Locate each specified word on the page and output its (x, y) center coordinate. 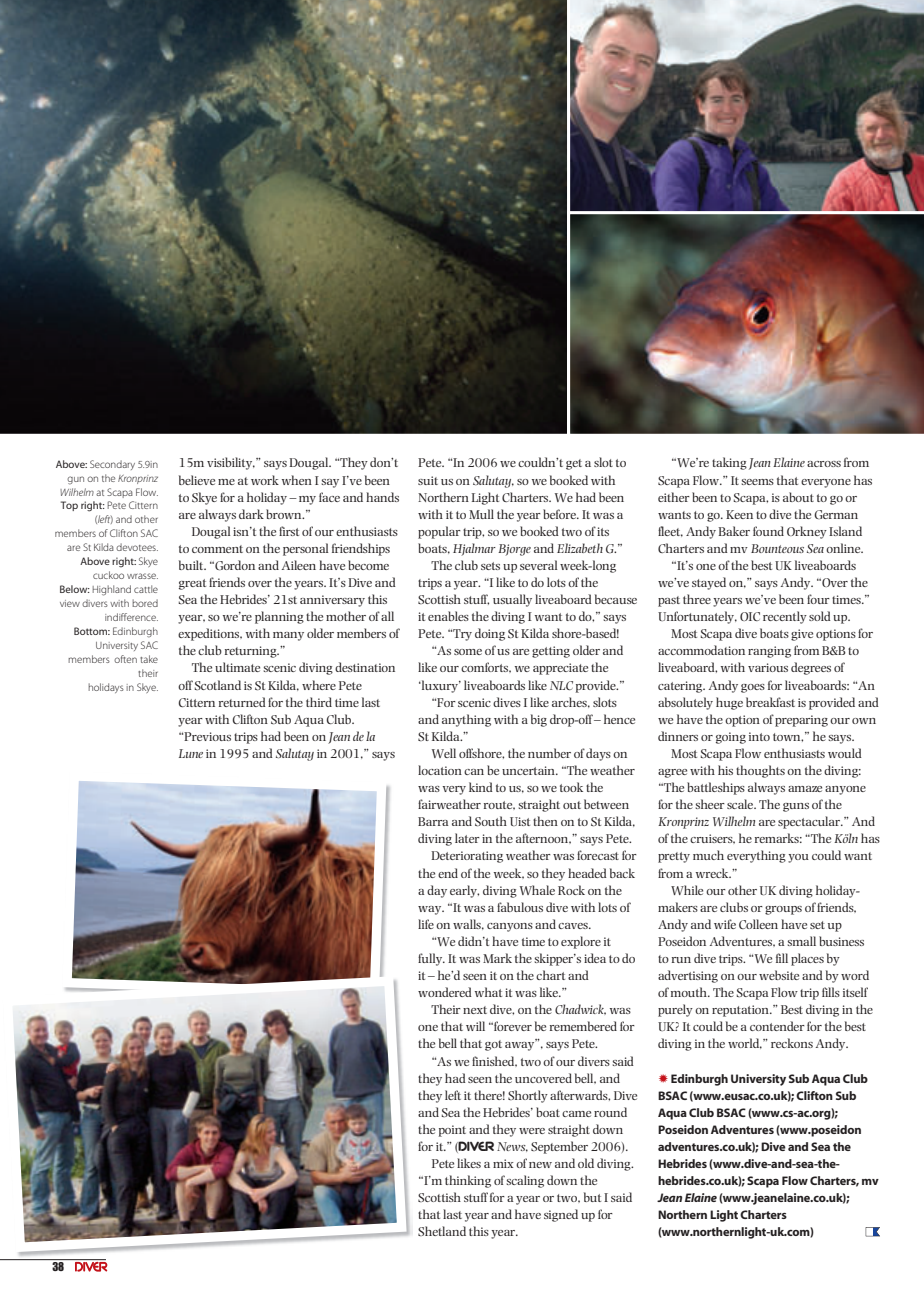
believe (197, 480)
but (592, 1197)
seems (757, 482)
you (798, 858)
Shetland (442, 1231)
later (467, 838)
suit (428, 480)
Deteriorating (467, 857)
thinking (468, 1181)
